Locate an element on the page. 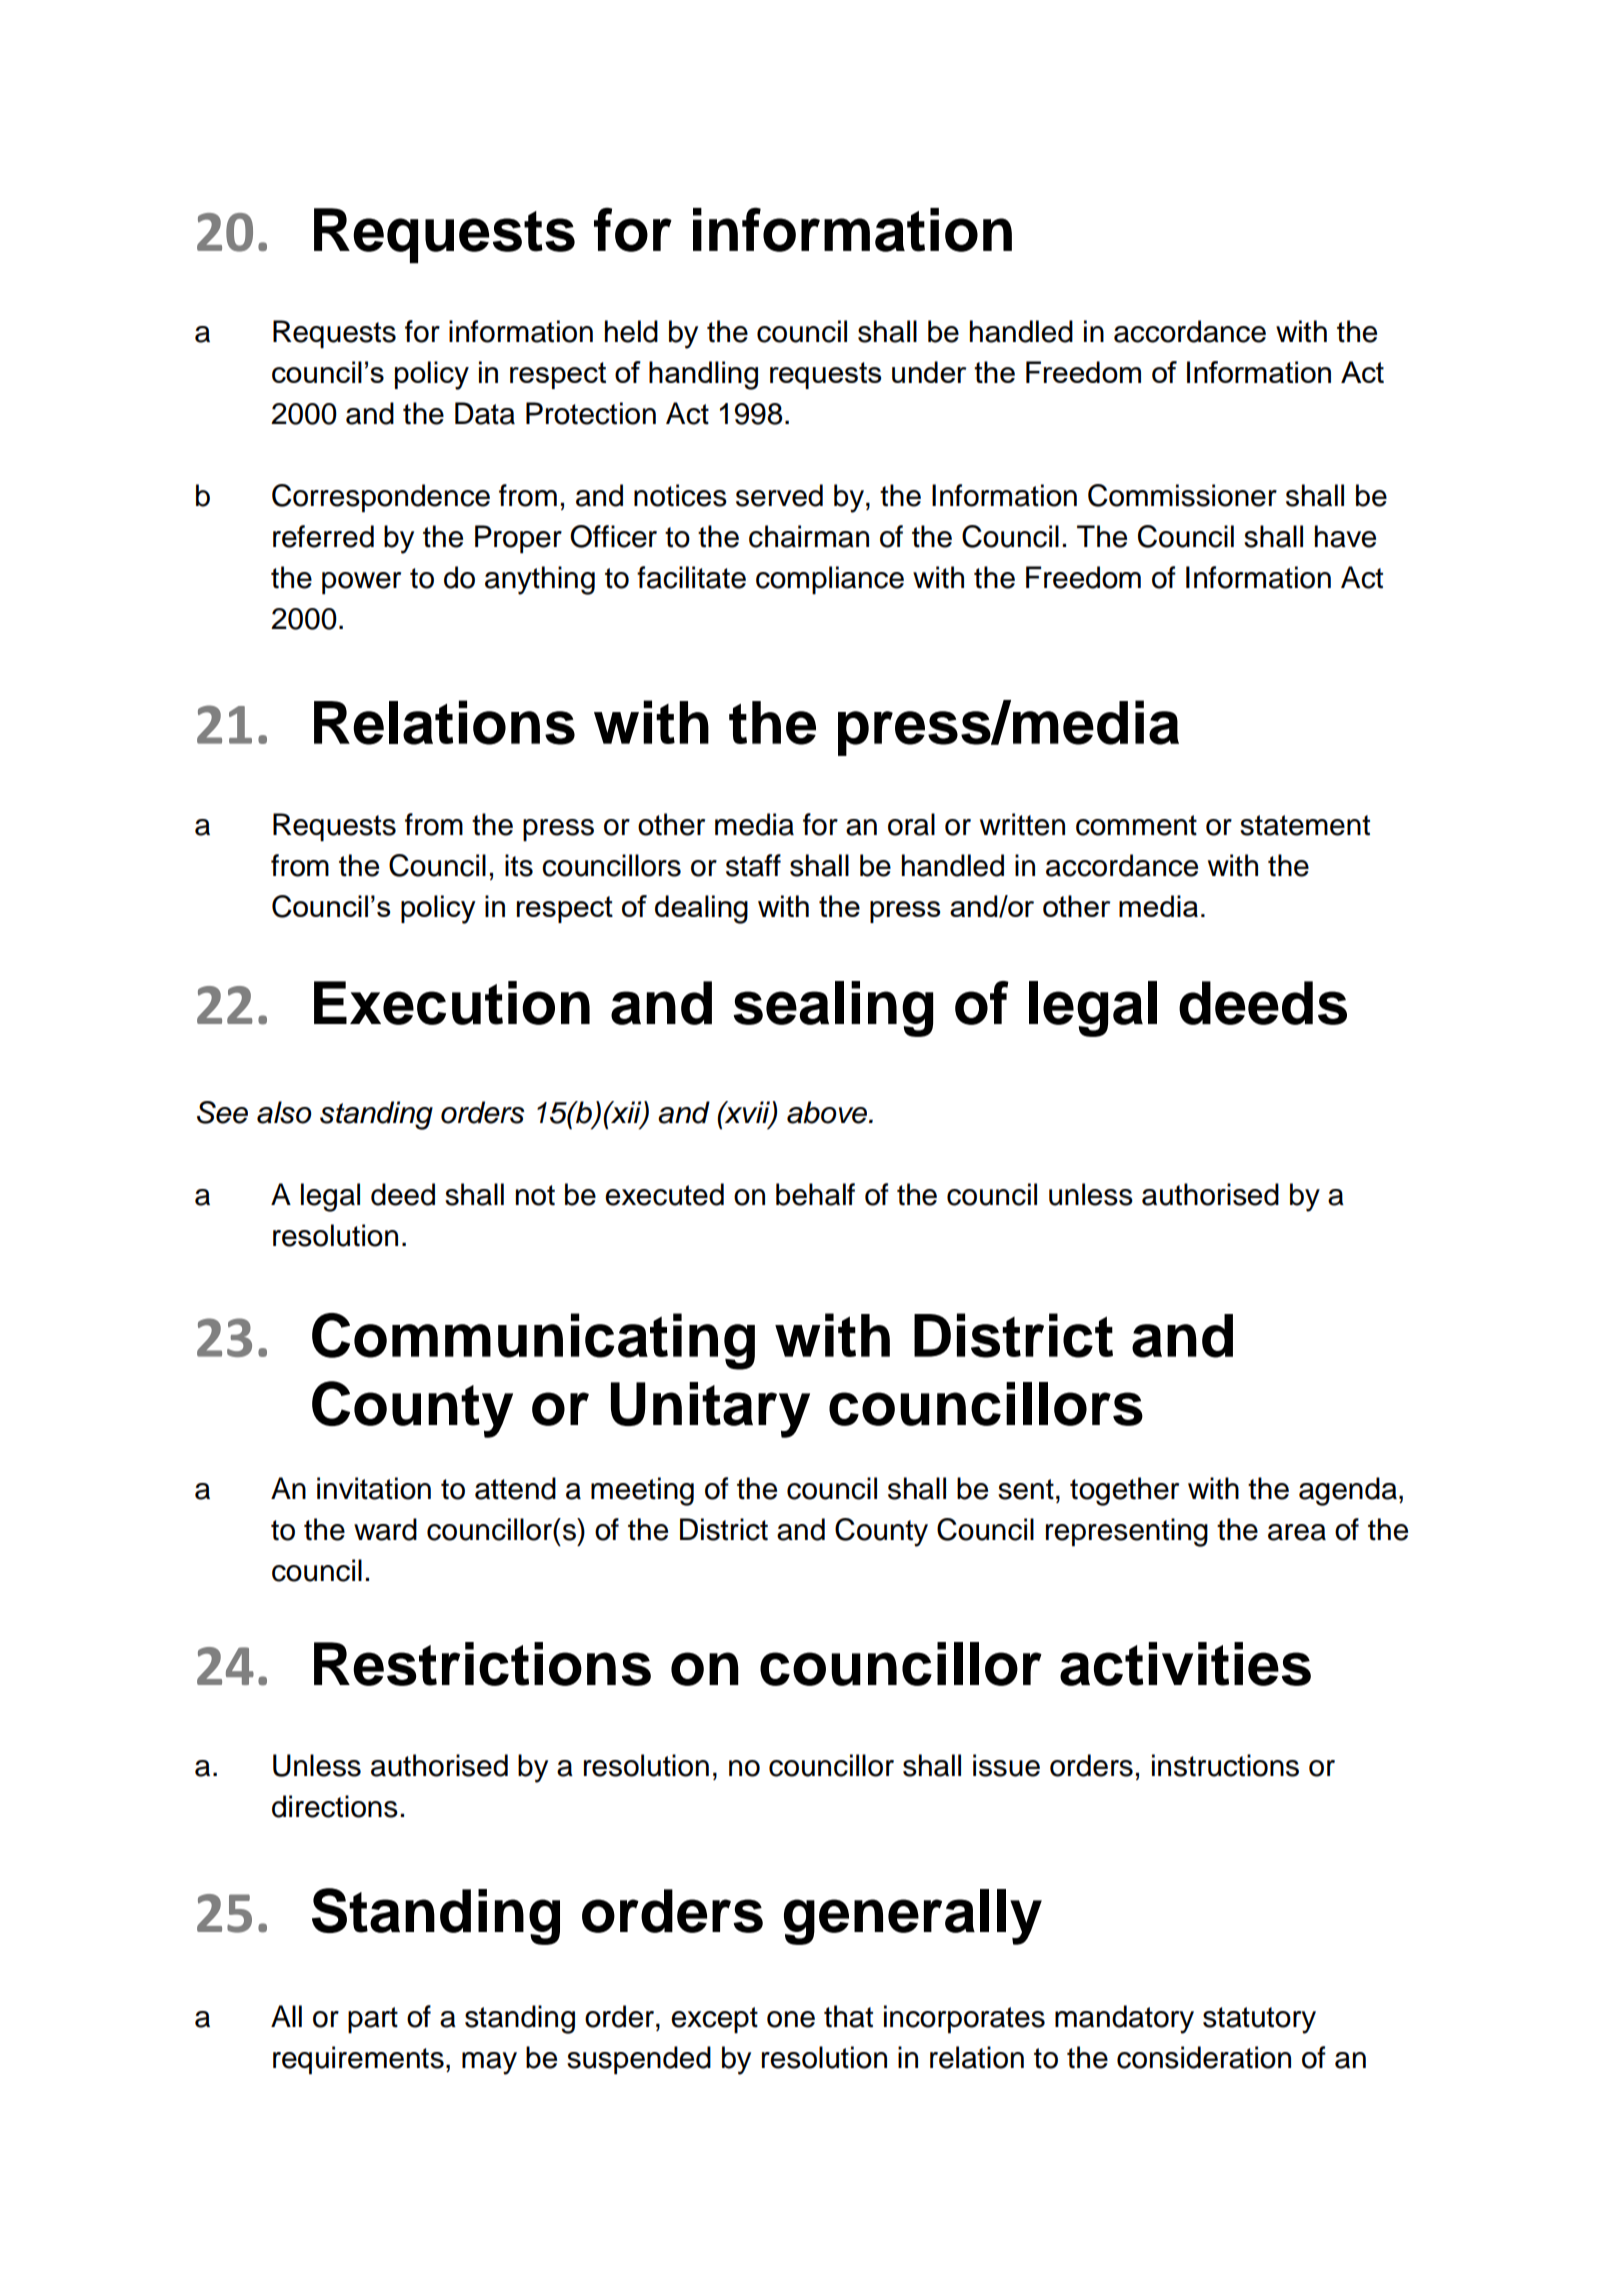  part is located at coordinates (373, 2020).
